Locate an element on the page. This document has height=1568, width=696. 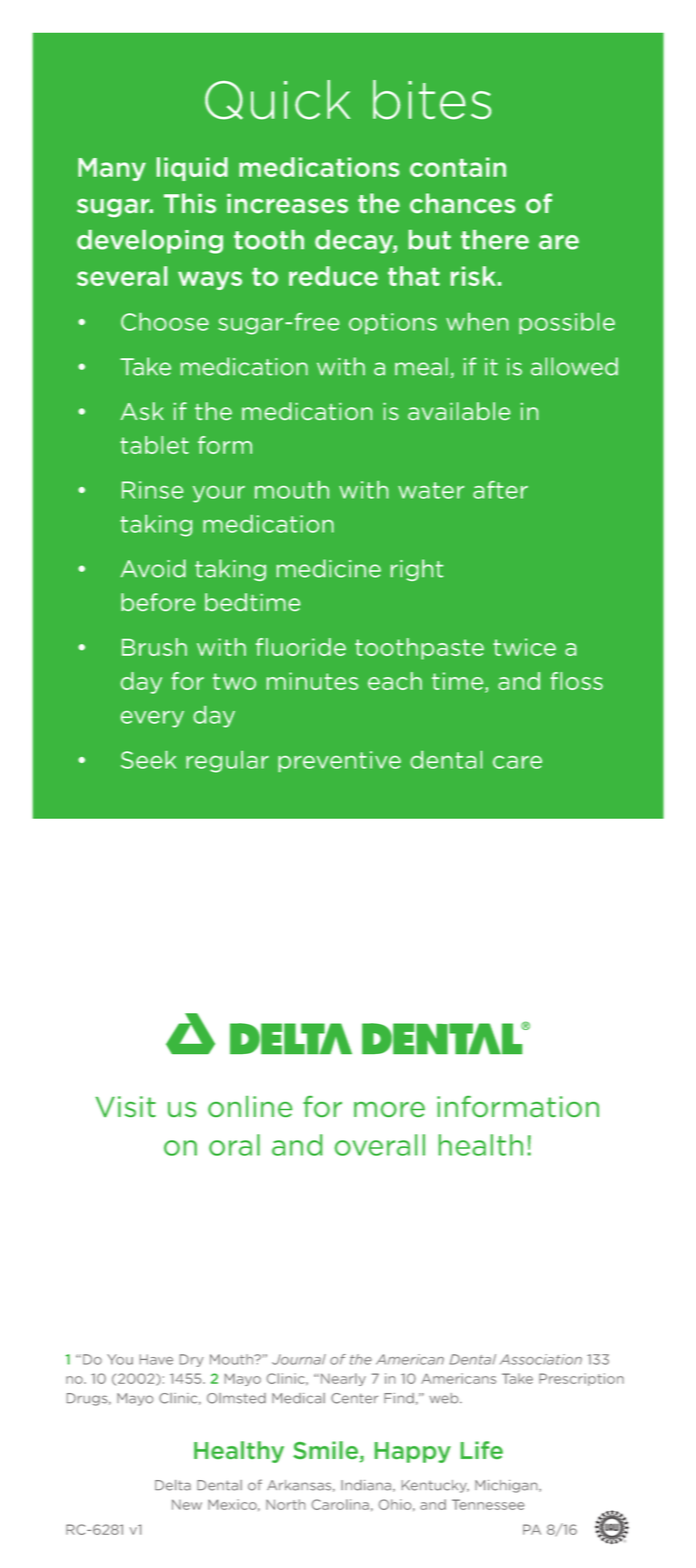
increases is located at coordinates (287, 203).
